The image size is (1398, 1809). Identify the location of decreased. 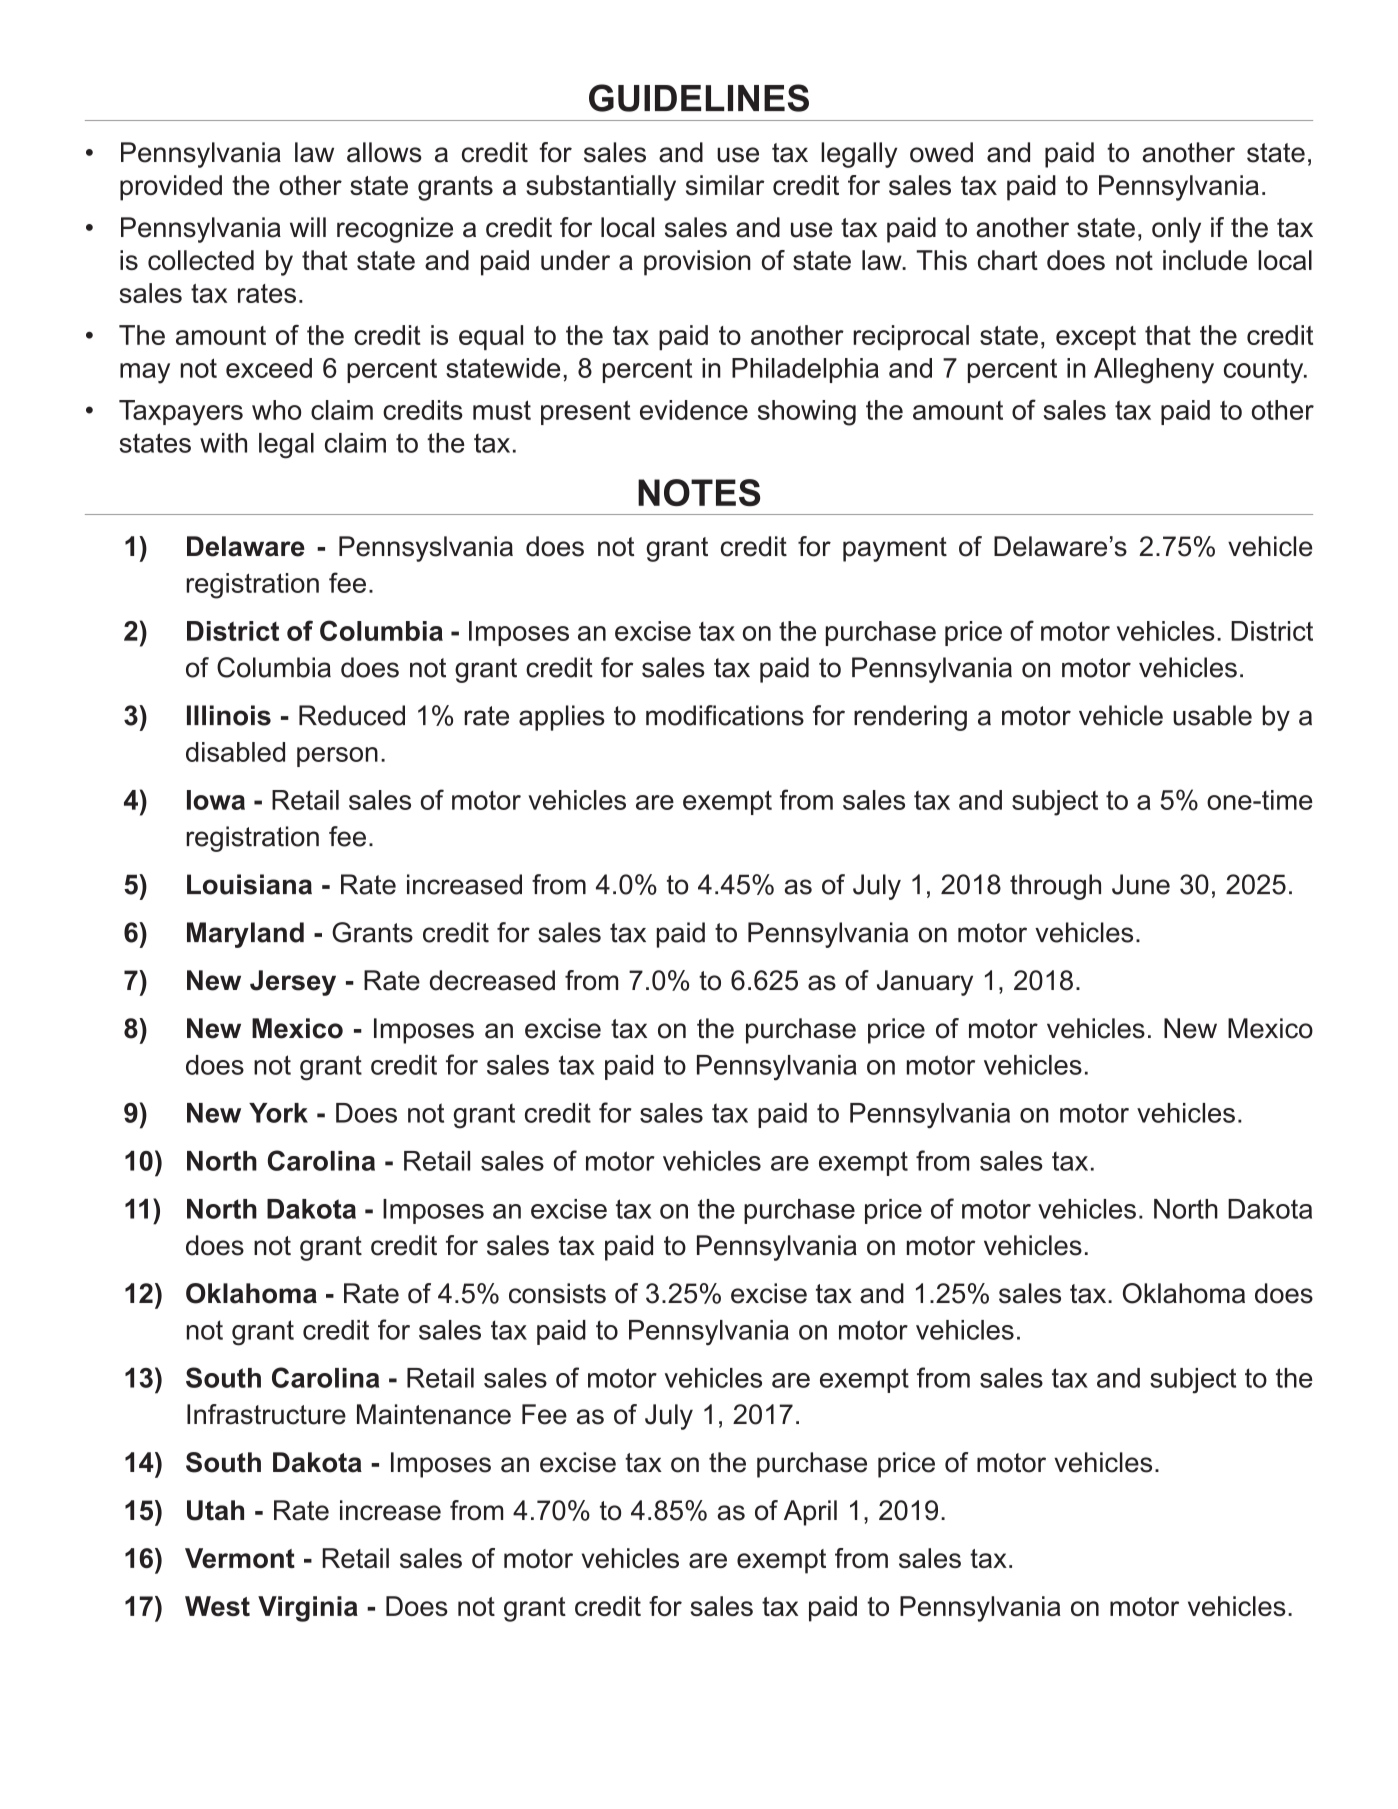
(492, 980).
